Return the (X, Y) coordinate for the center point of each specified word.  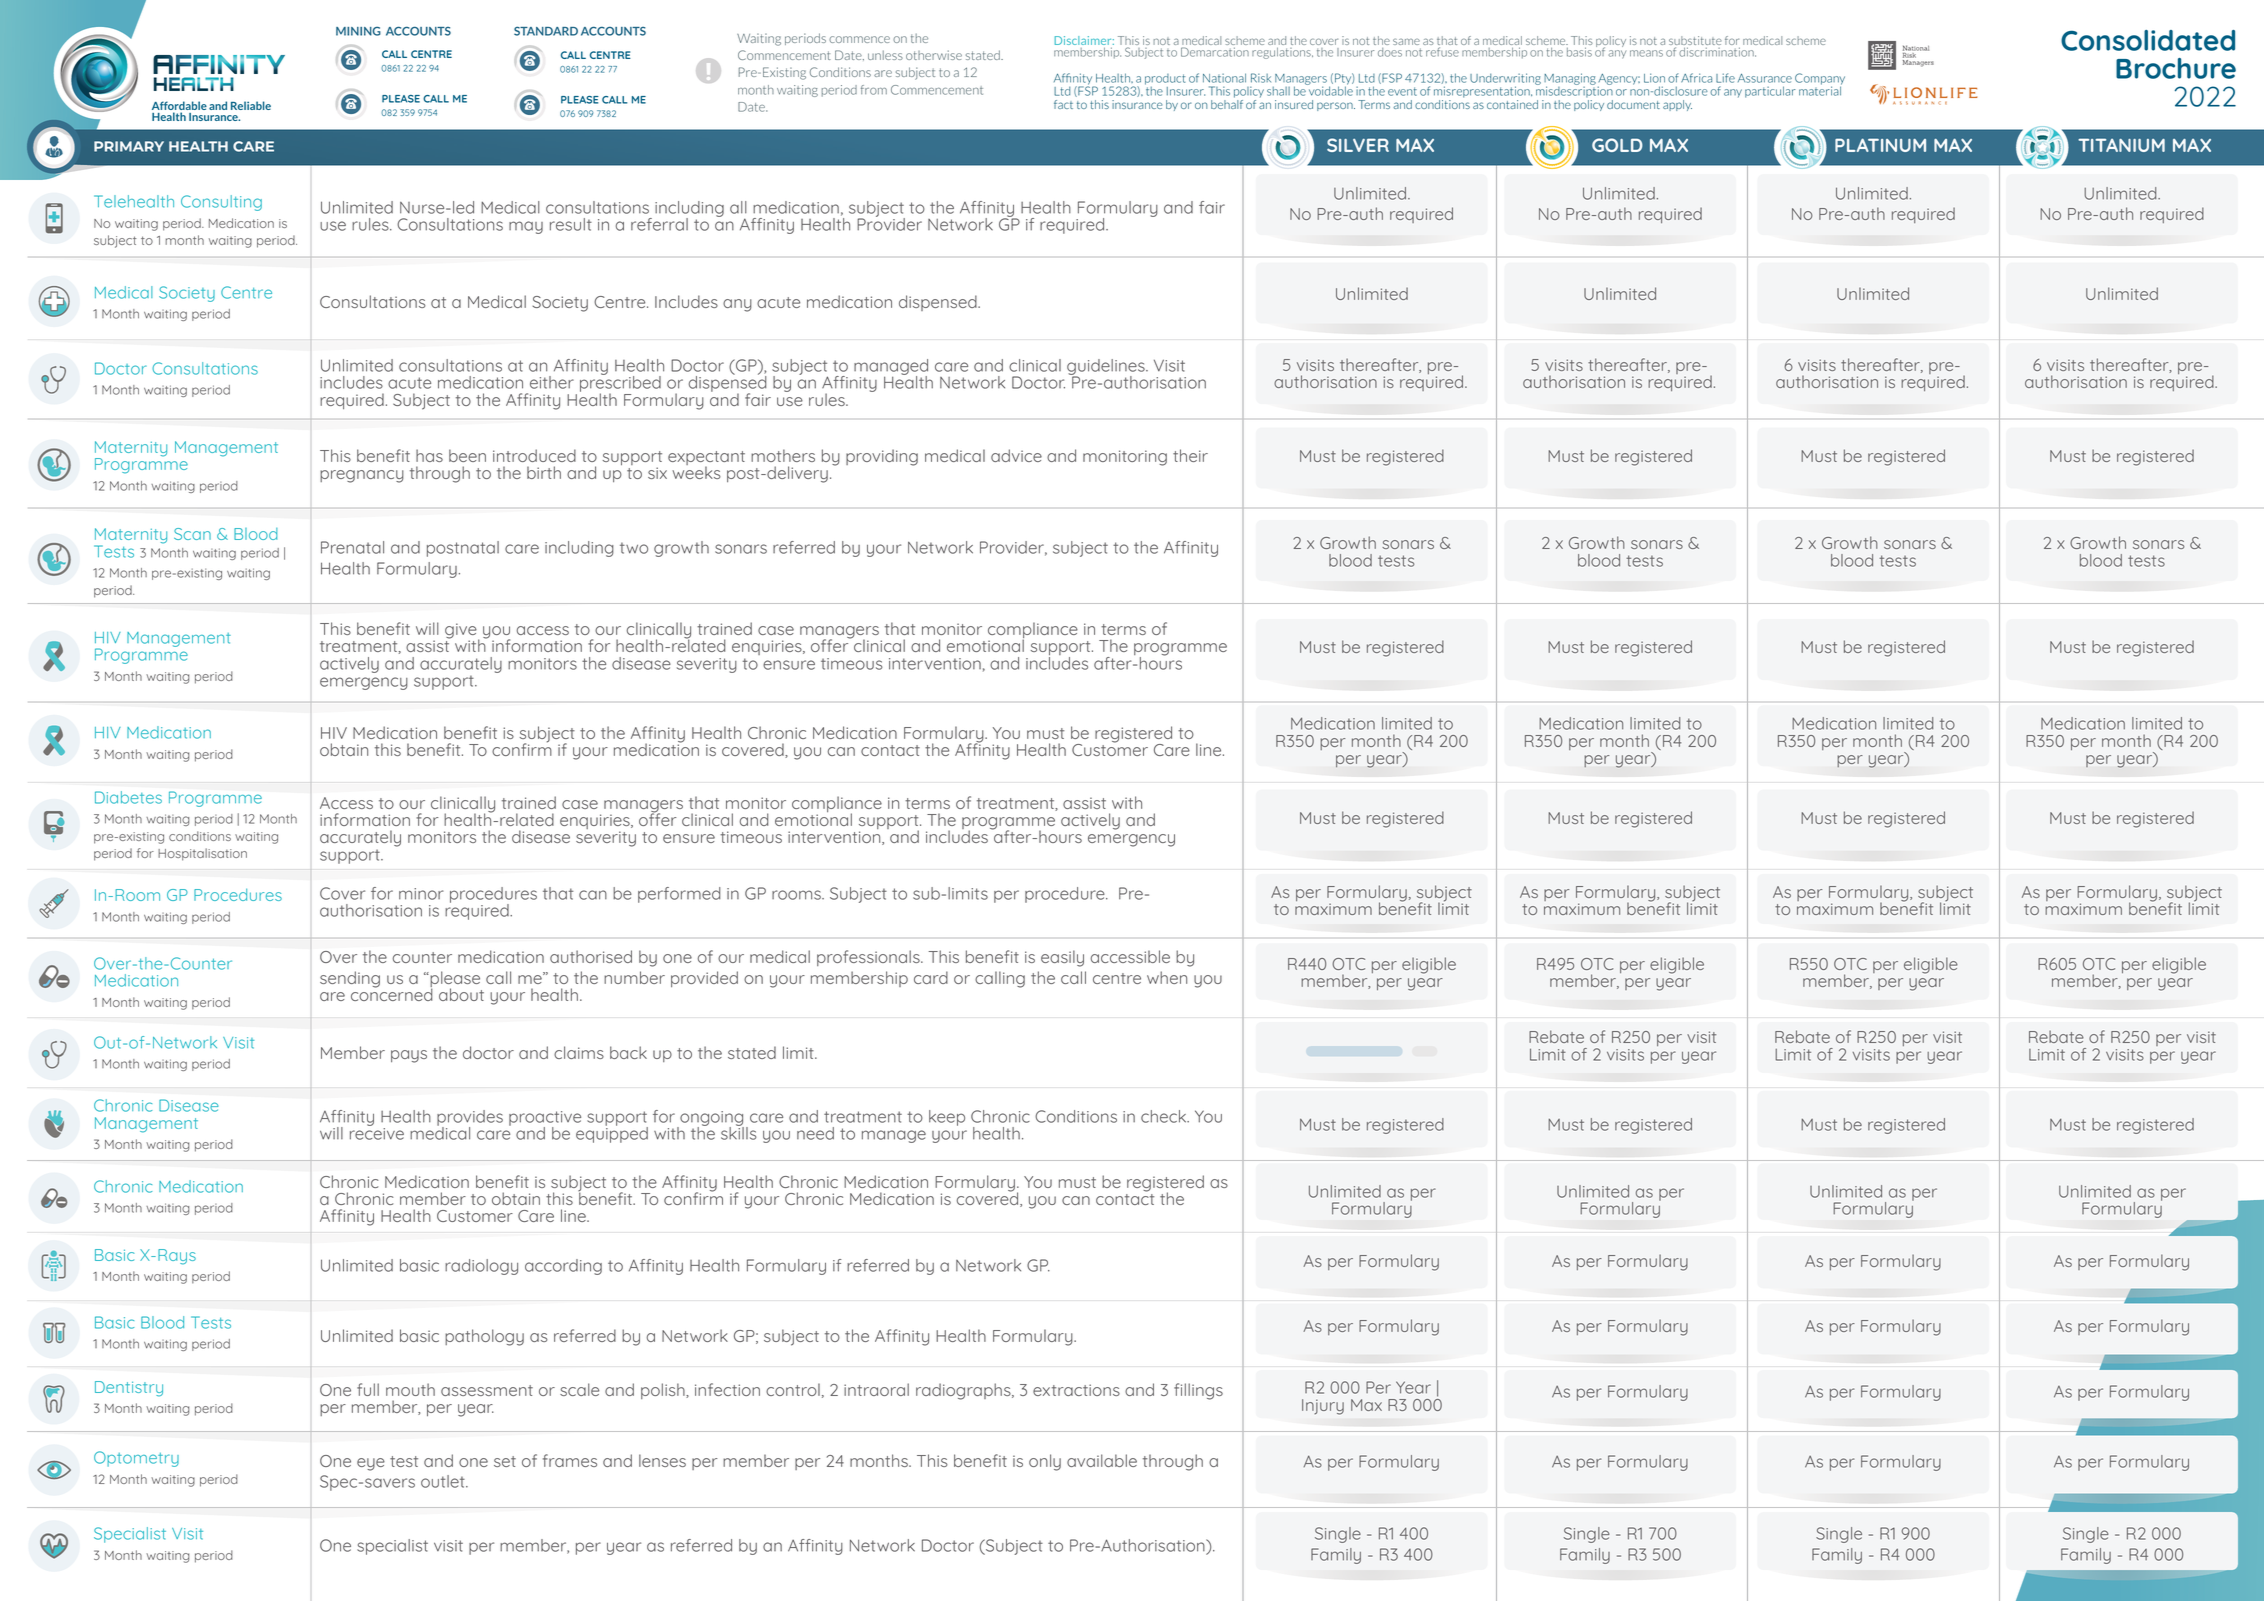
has (429, 455)
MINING (358, 31)
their (1190, 455)
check (1164, 1116)
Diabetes (128, 797)
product (1165, 80)
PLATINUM (1880, 145)
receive (377, 1134)
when (1167, 977)
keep (947, 1118)
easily (1062, 958)
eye (371, 1464)
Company (1820, 80)
